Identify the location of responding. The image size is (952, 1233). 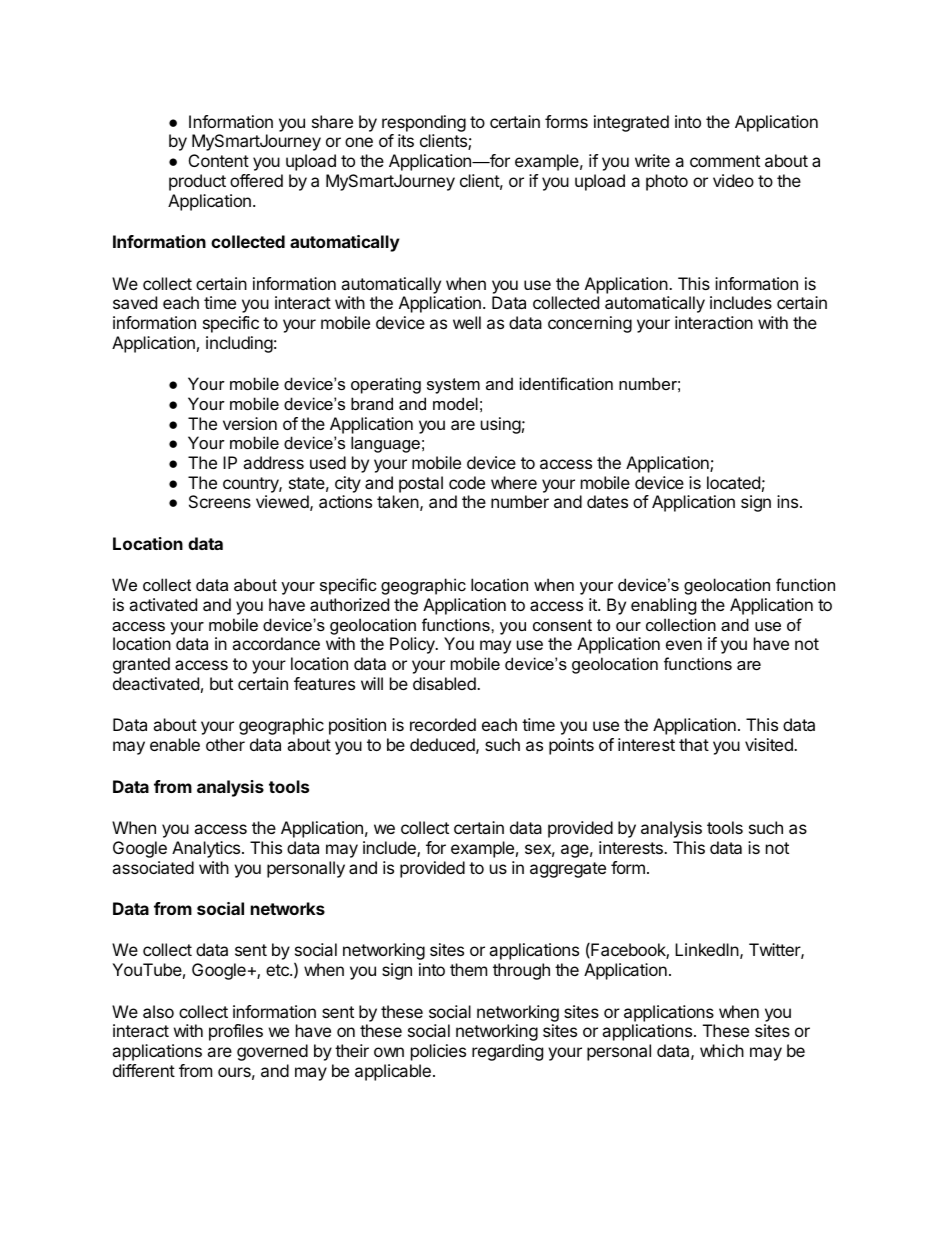
(424, 125).
